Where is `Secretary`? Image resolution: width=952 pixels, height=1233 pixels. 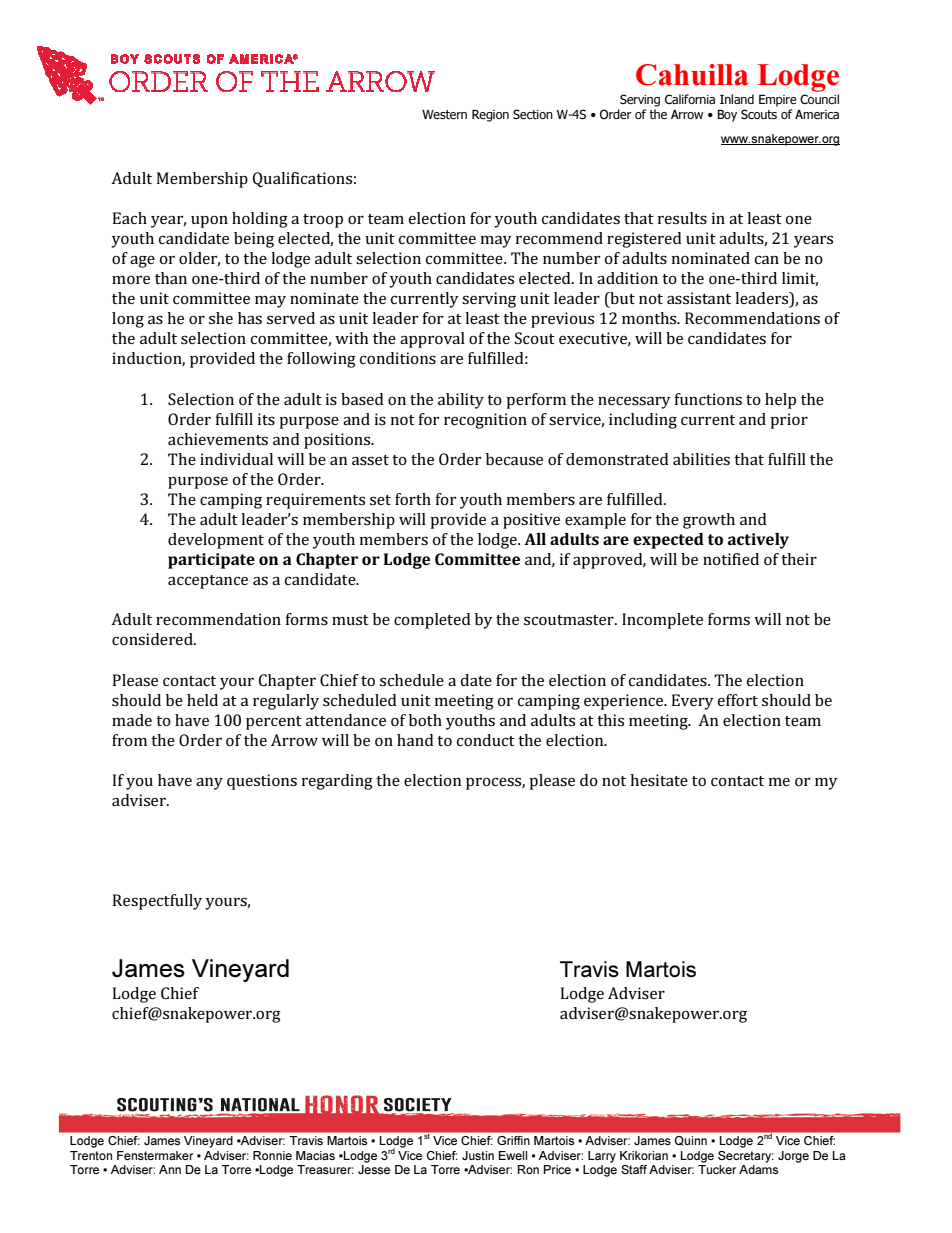 Secretary is located at coordinates (746, 1157).
